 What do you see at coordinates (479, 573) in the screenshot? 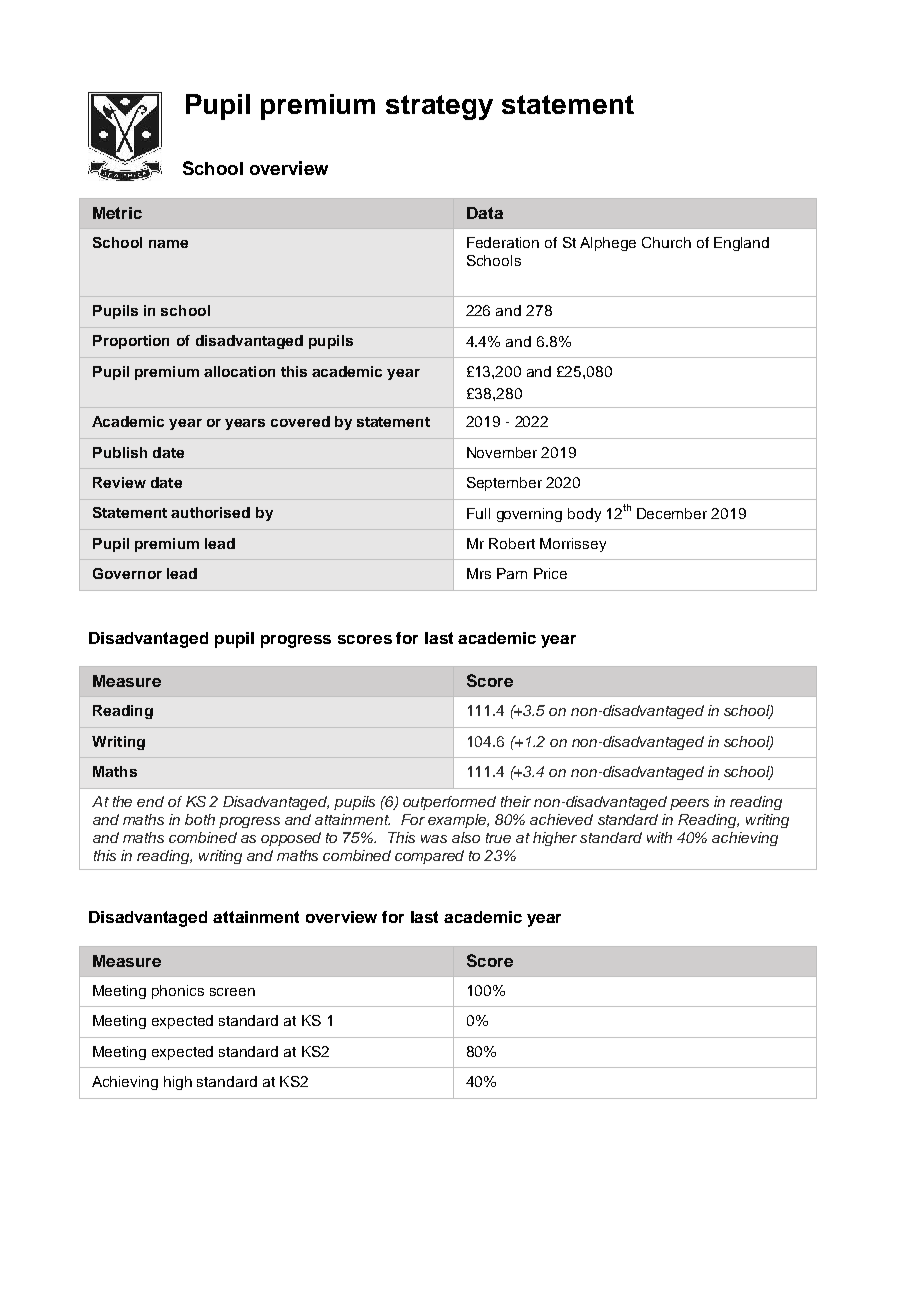
I see `Mrs` at bounding box center [479, 573].
